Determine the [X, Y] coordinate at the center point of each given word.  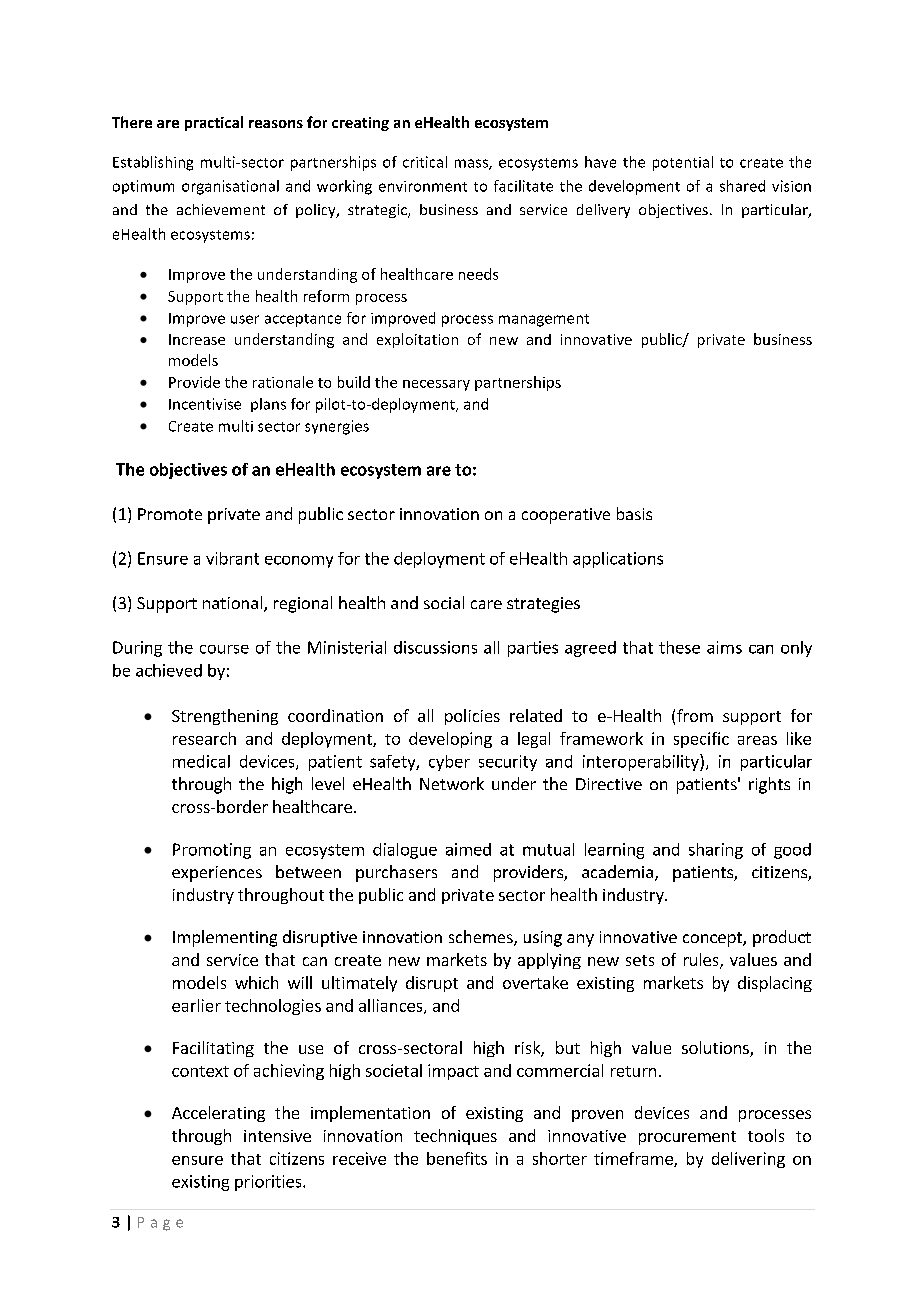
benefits [457, 1158]
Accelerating [218, 1114]
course [224, 649]
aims [724, 647]
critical [425, 162]
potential [683, 163]
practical [214, 123]
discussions [435, 647]
